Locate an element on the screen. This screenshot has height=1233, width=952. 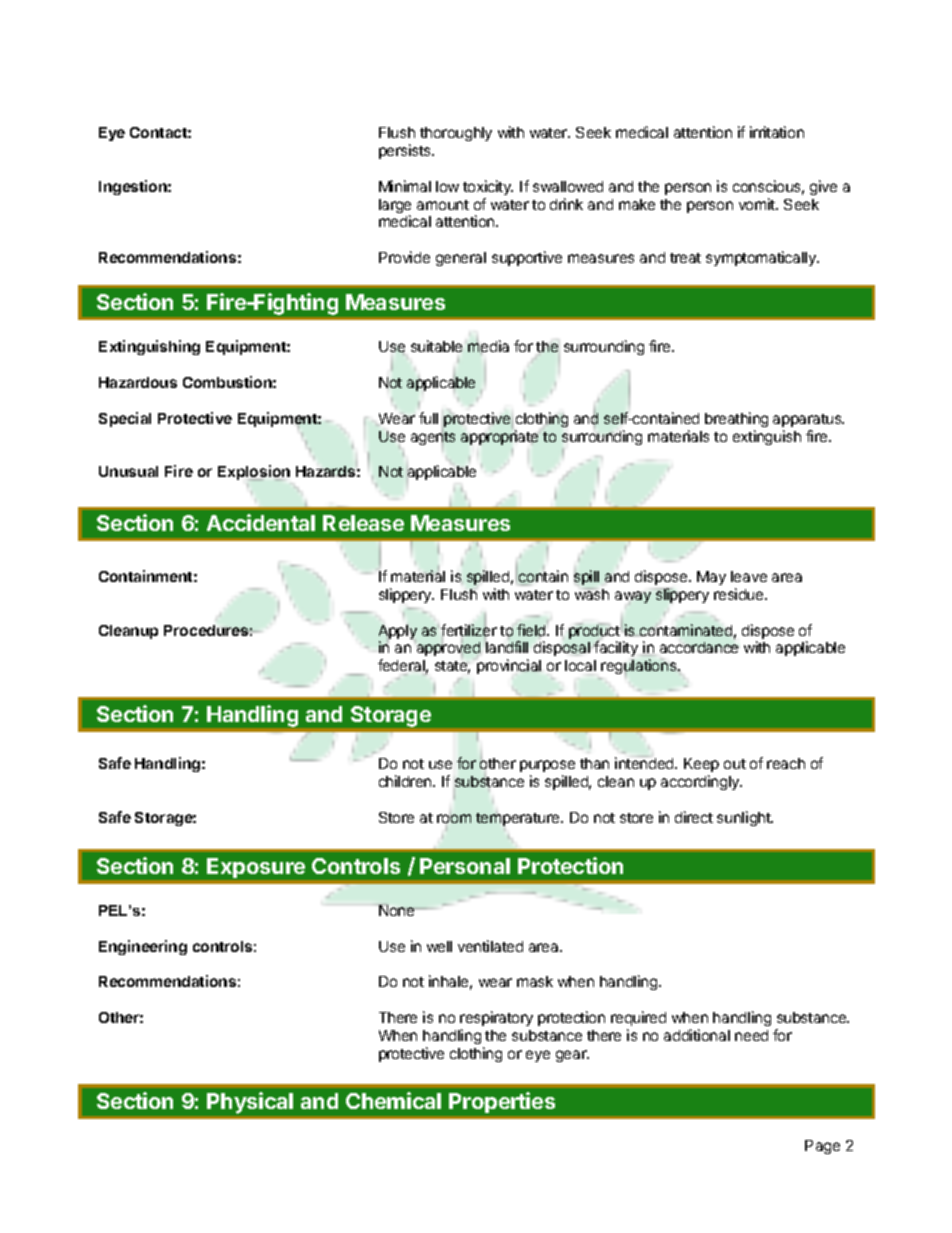
Page is located at coordinates (822, 1147).
